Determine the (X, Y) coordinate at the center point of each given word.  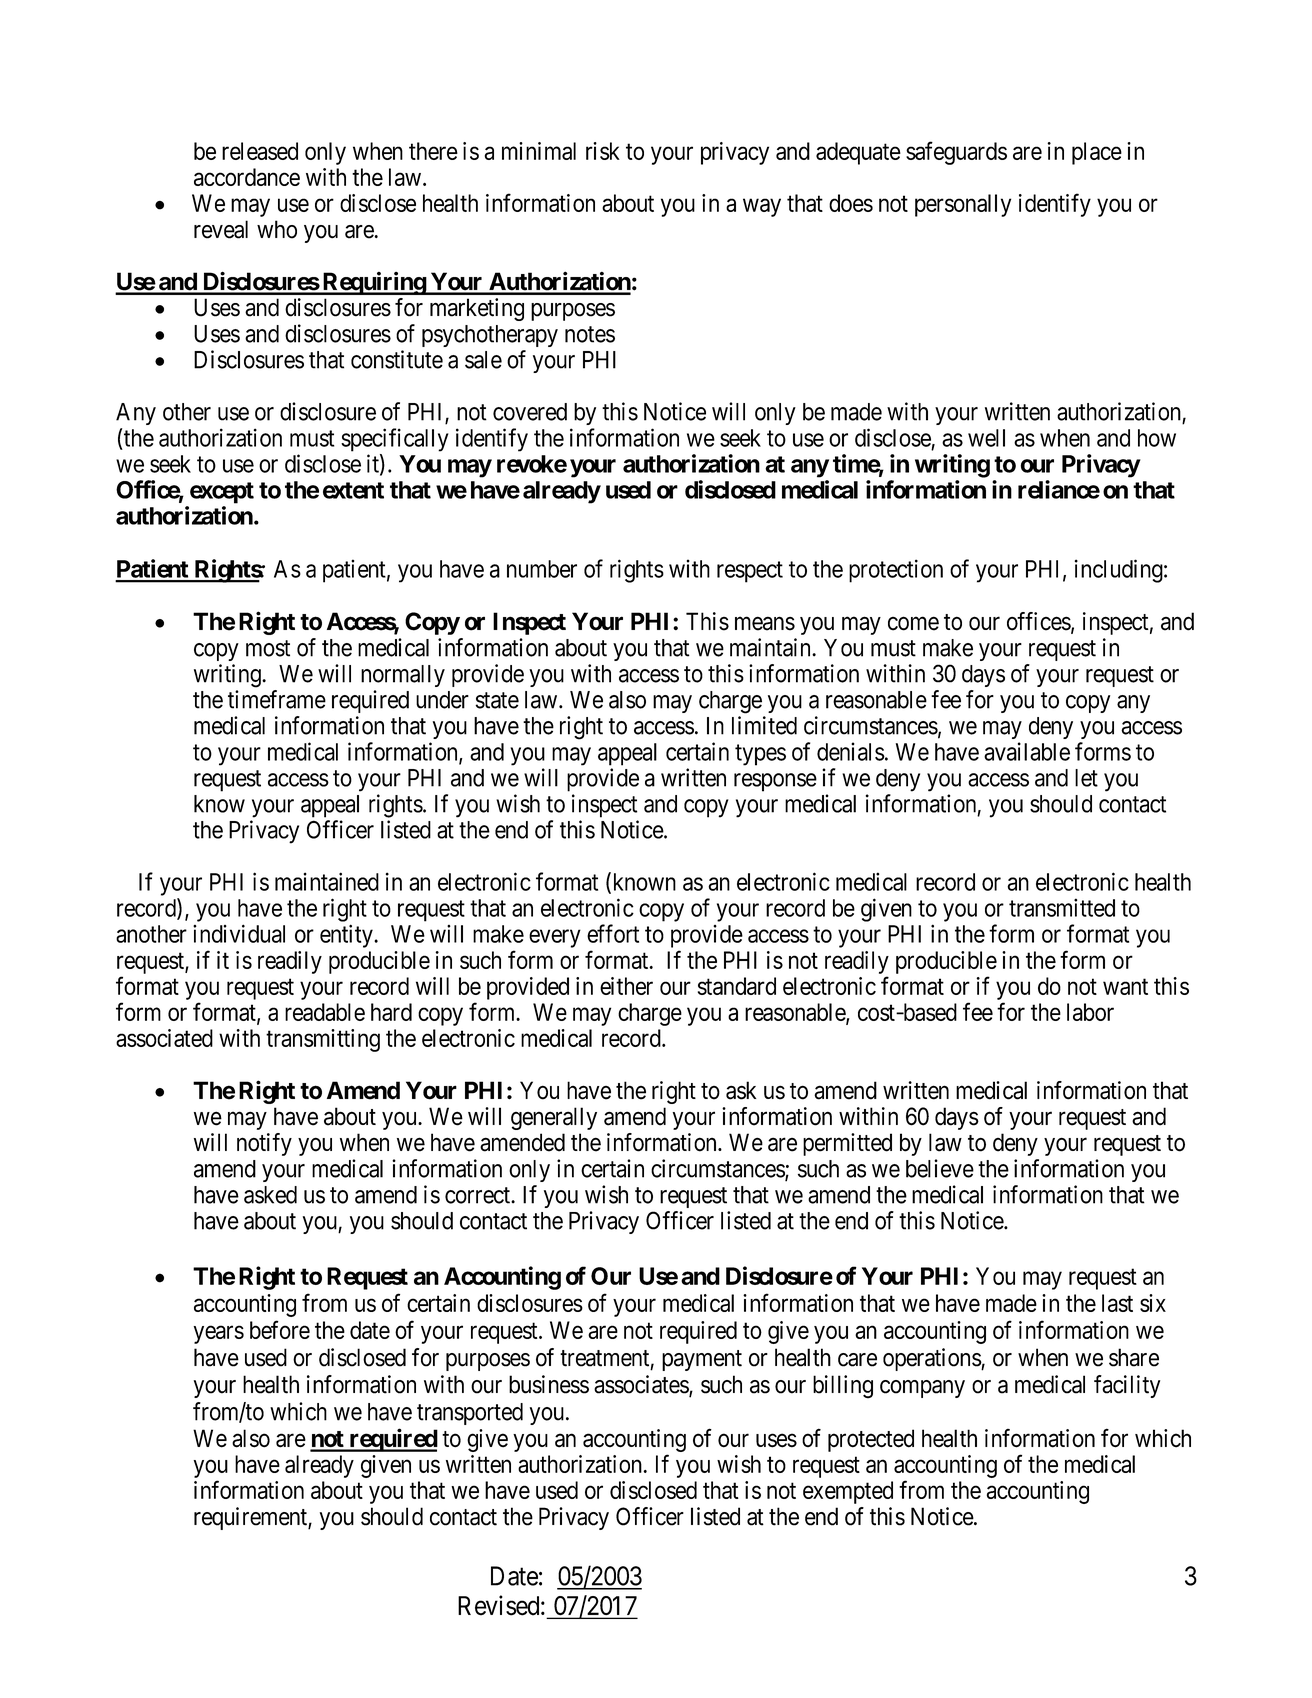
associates (642, 1385)
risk (603, 151)
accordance (247, 177)
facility (1127, 1386)
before (280, 1329)
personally (963, 205)
